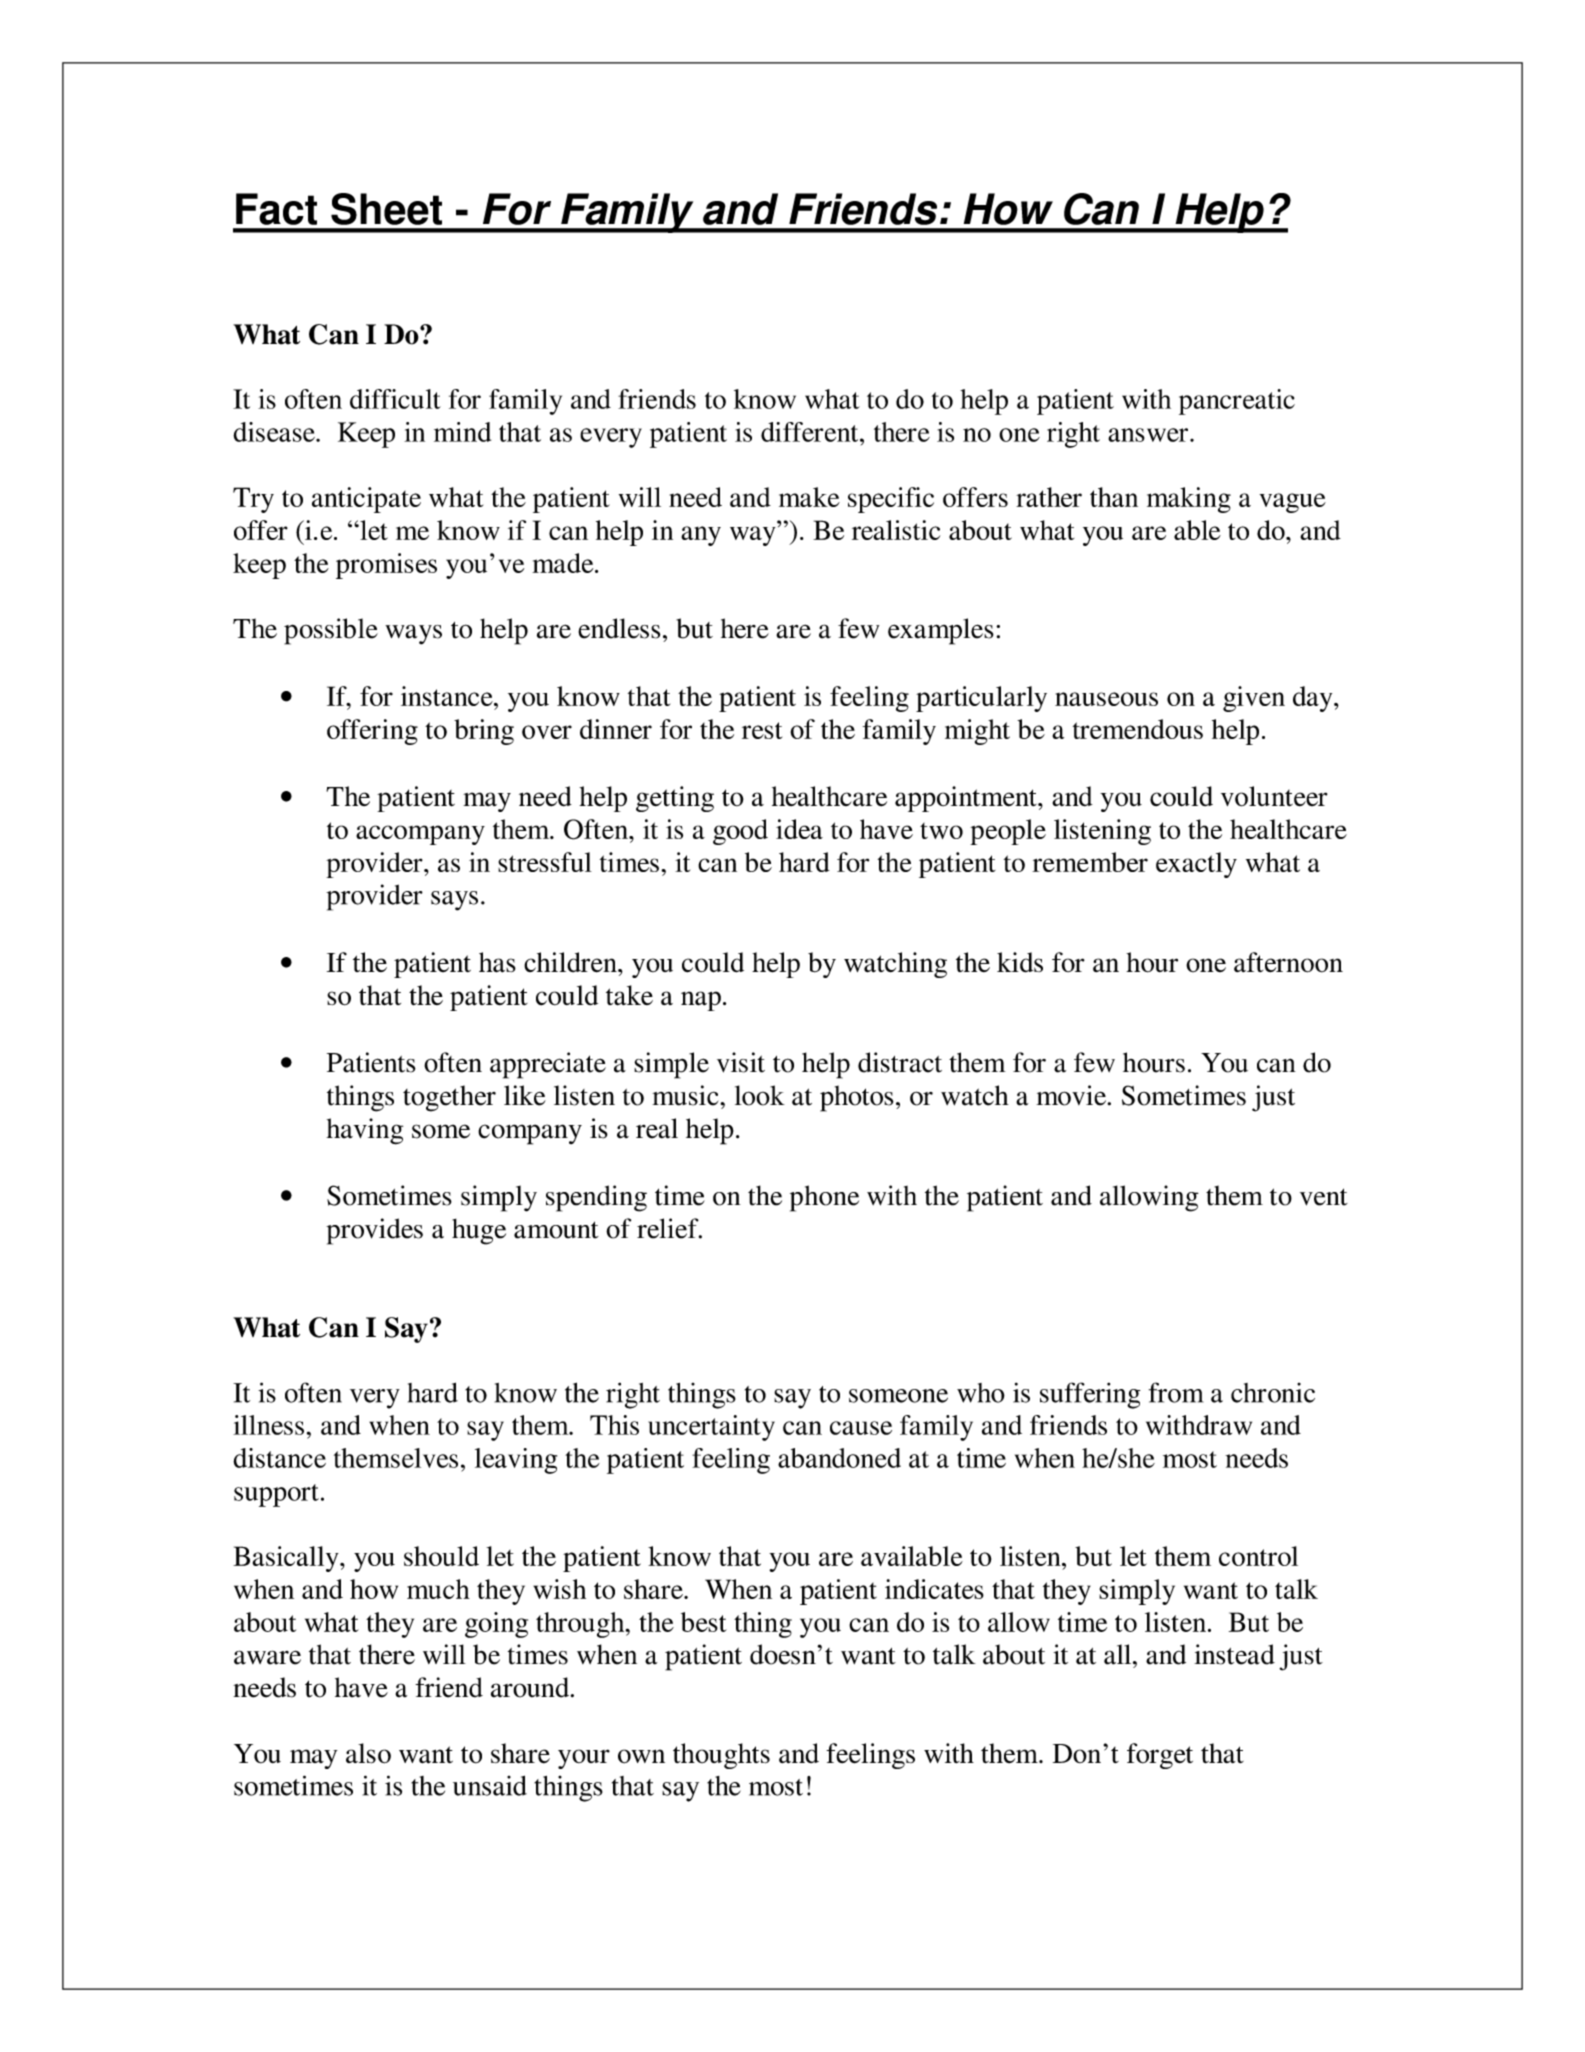  Describe the element at coordinates (1237, 402) in the screenshot. I see `pancreatic` at that location.
